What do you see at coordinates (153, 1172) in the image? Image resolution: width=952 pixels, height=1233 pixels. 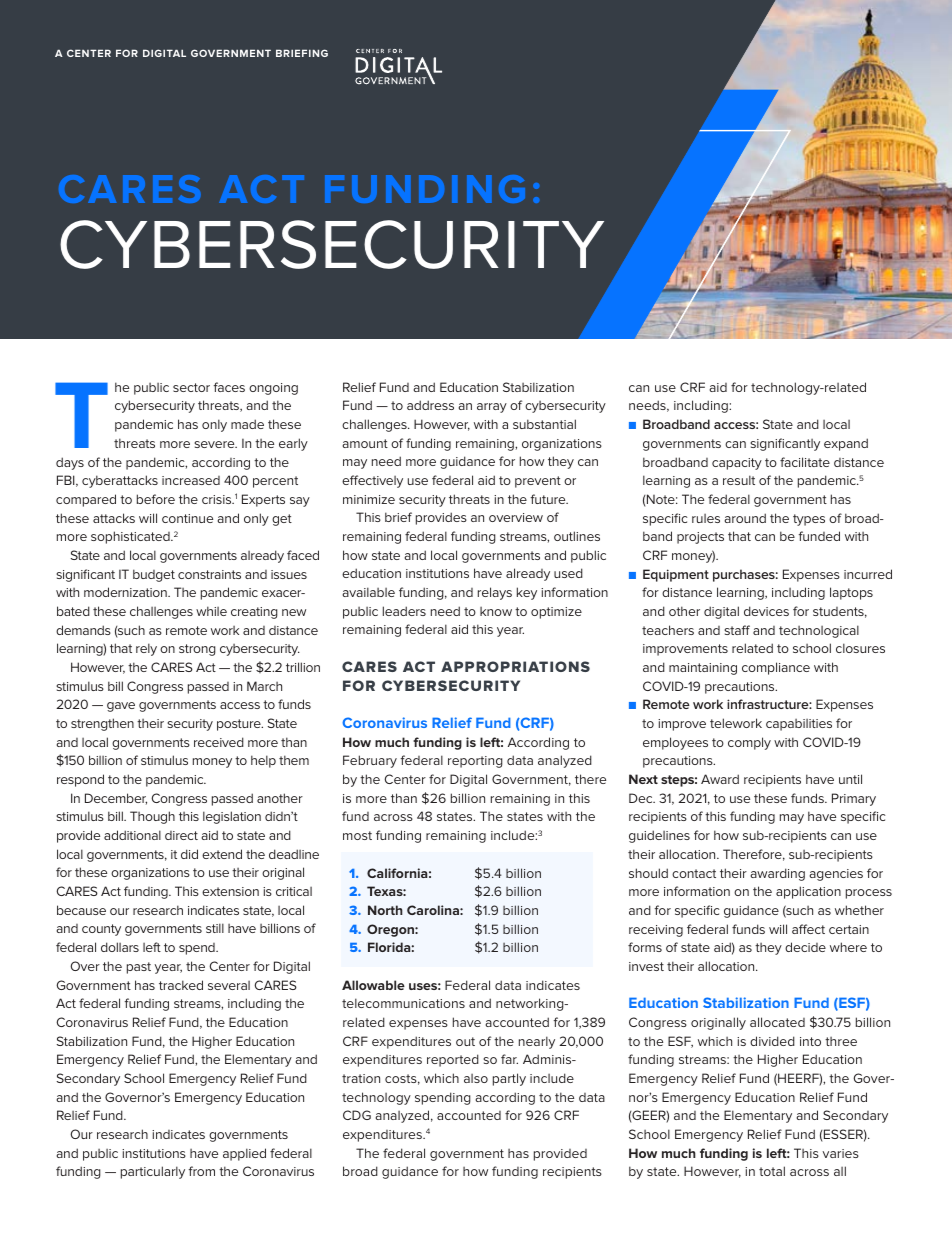 I see `particularly` at bounding box center [153, 1172].
